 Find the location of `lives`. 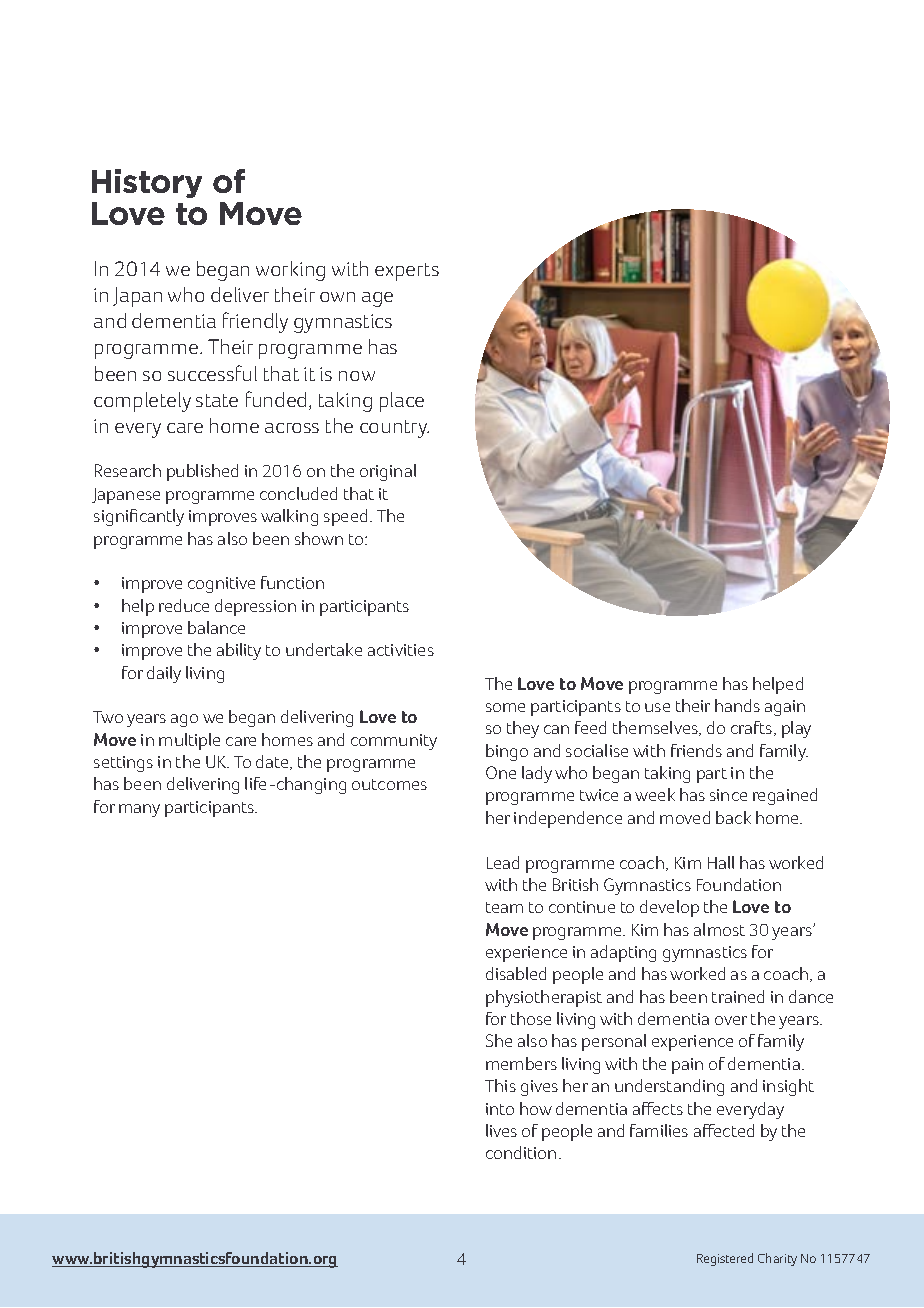

lives is located at coordinates (501, 1130).
